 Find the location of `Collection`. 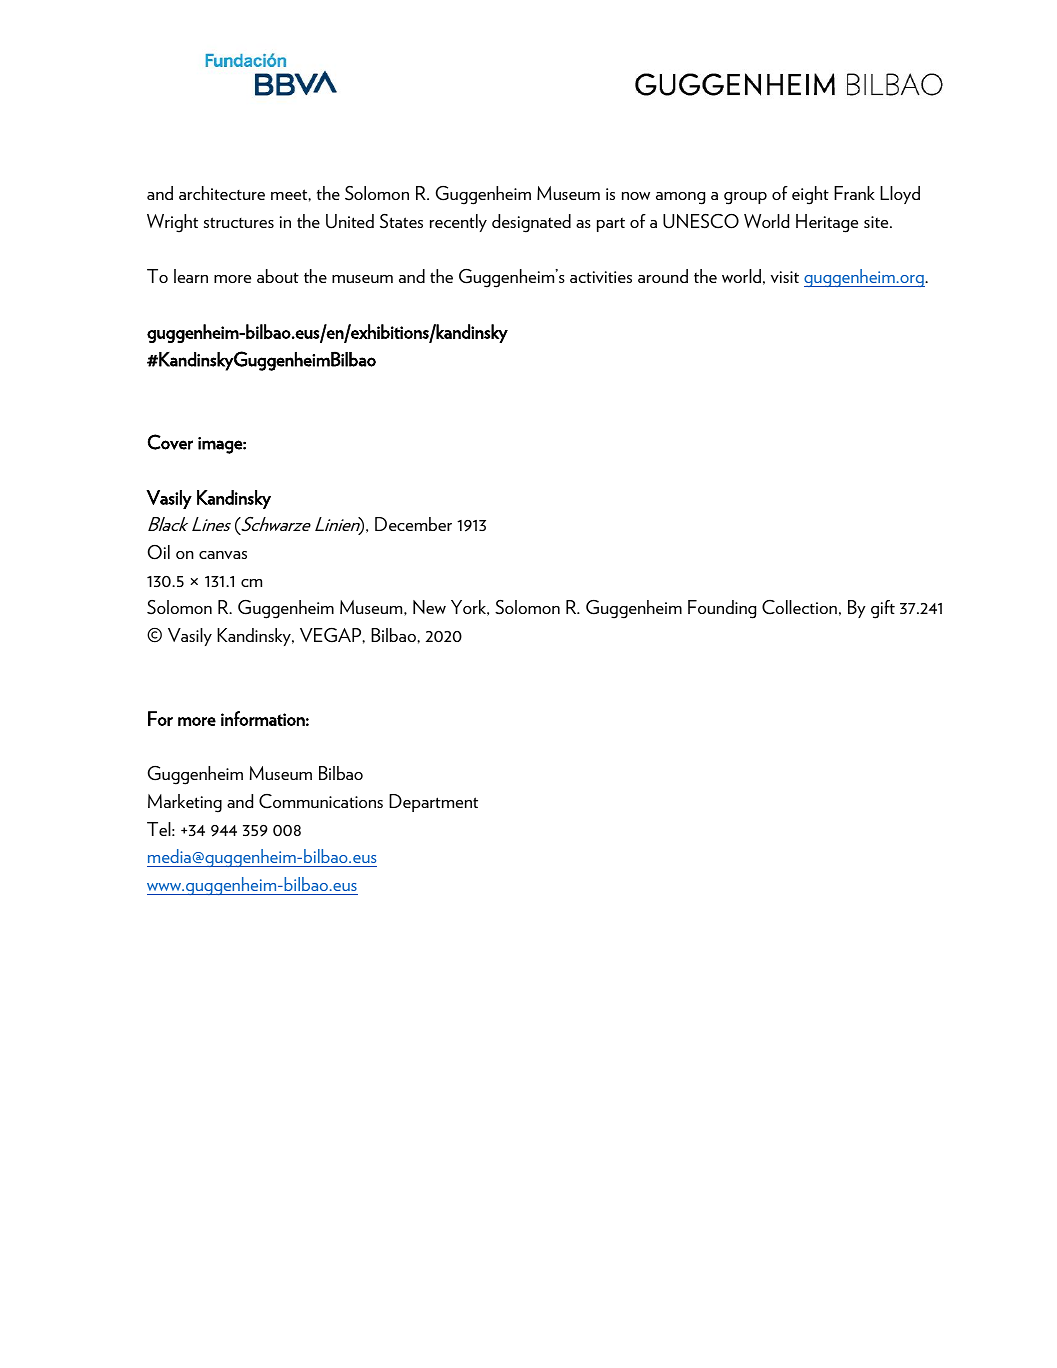

Collection is located at coordinates (799, 607).
